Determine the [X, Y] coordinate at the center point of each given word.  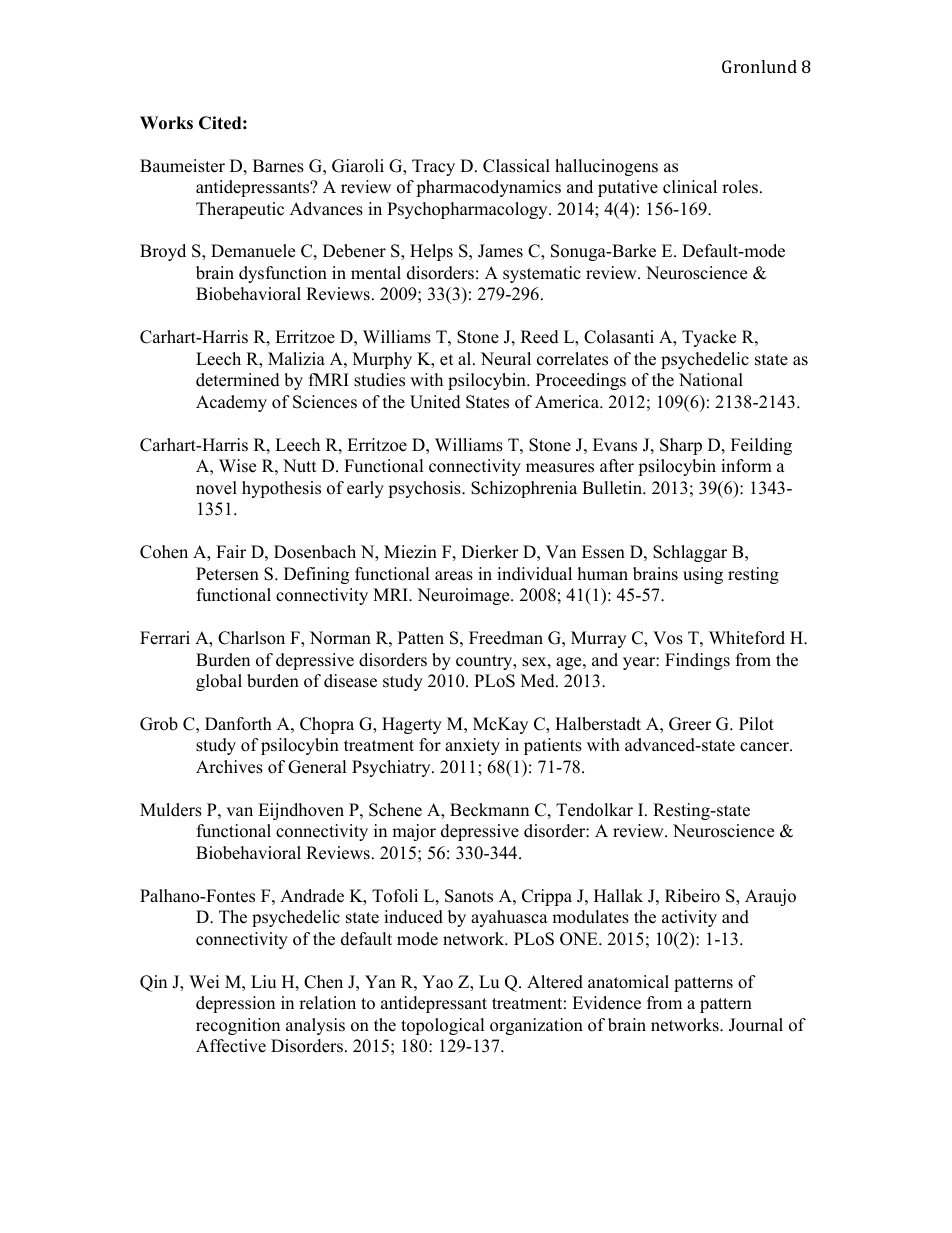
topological [443, 1026]
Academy [231, 403]
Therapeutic [240, 210]
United [435, 402]
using [703, 575]
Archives [229, 767]
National [711, 380]
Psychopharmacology [468, 210]
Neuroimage [464, 596]
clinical [690, 187]
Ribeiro [692, 896]
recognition [238, 1026]
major [414, 832]
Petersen [227, 574]
